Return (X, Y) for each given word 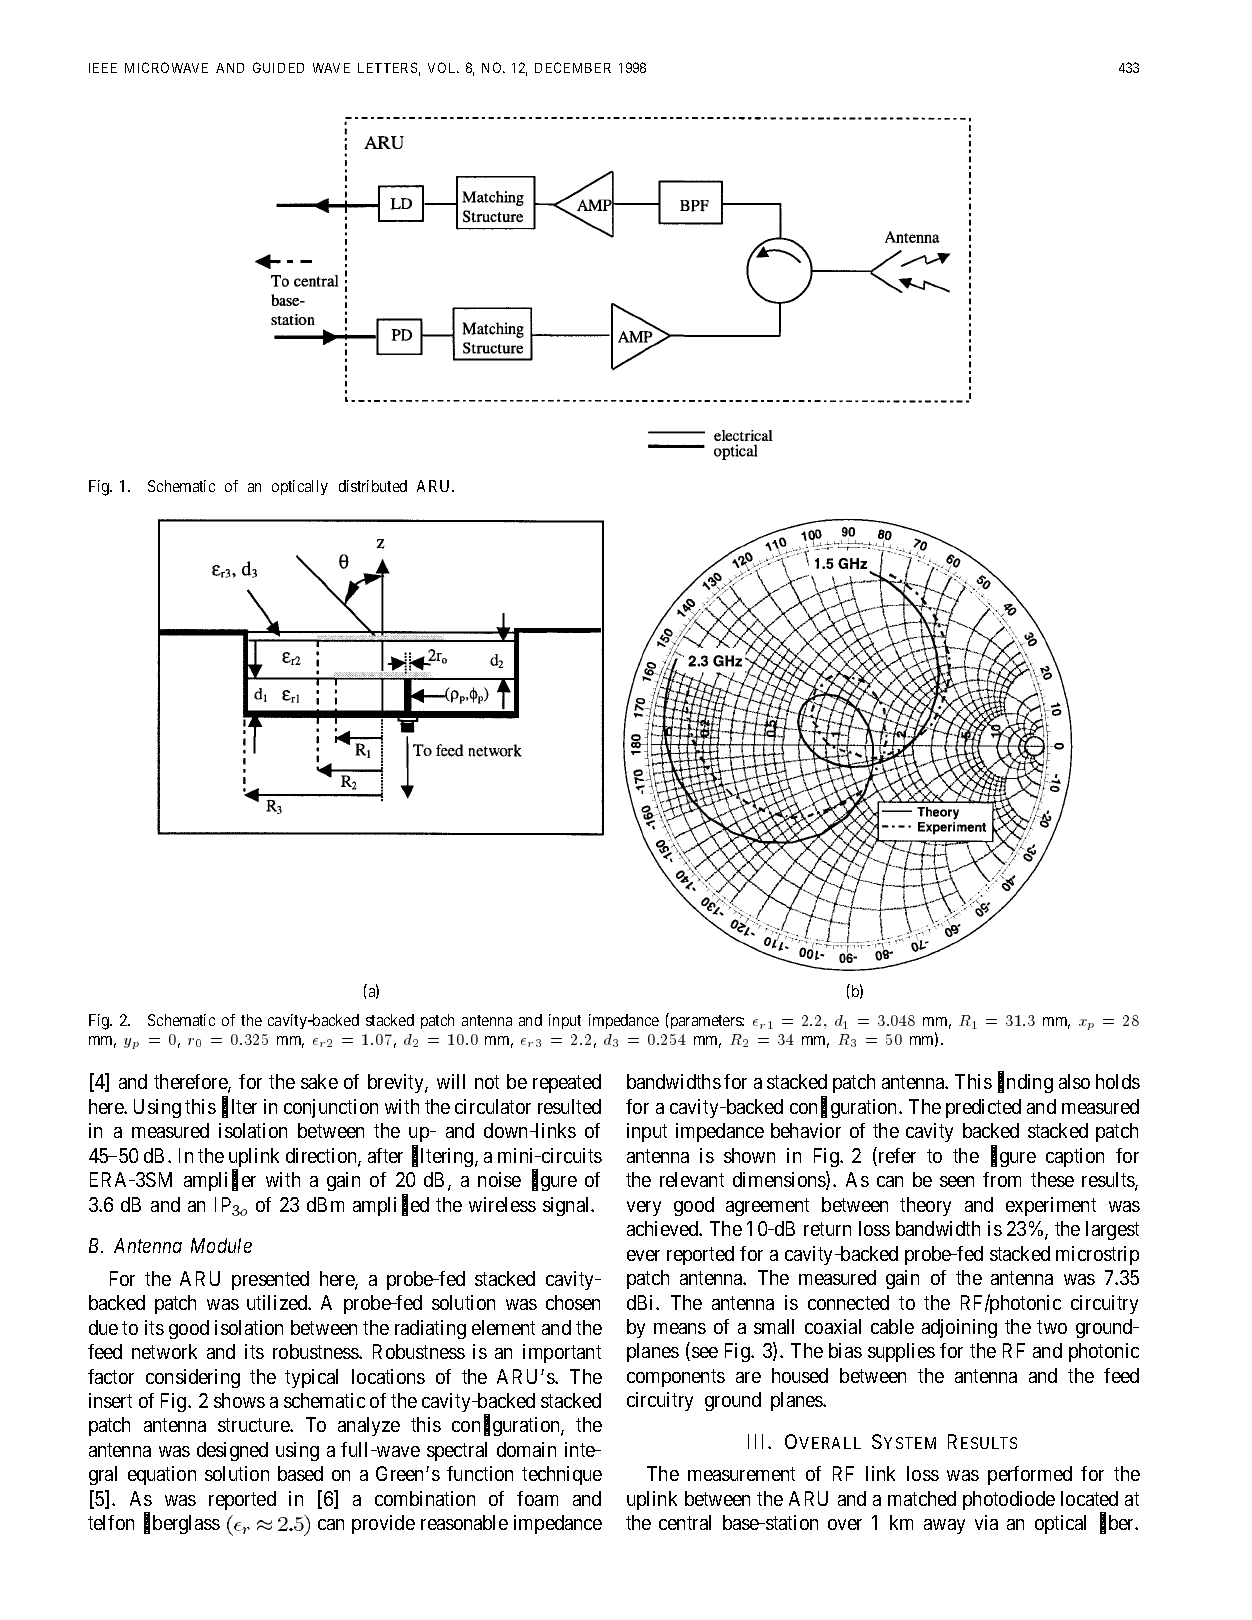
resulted (569, 1106)
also (1074, 1081)
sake (319, 1081)
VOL (443, 67)
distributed (373, 486)
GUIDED (278, 67)
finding (1025, 1083)
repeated (567, 1083)
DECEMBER (573, 67)
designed (232, 1451)
